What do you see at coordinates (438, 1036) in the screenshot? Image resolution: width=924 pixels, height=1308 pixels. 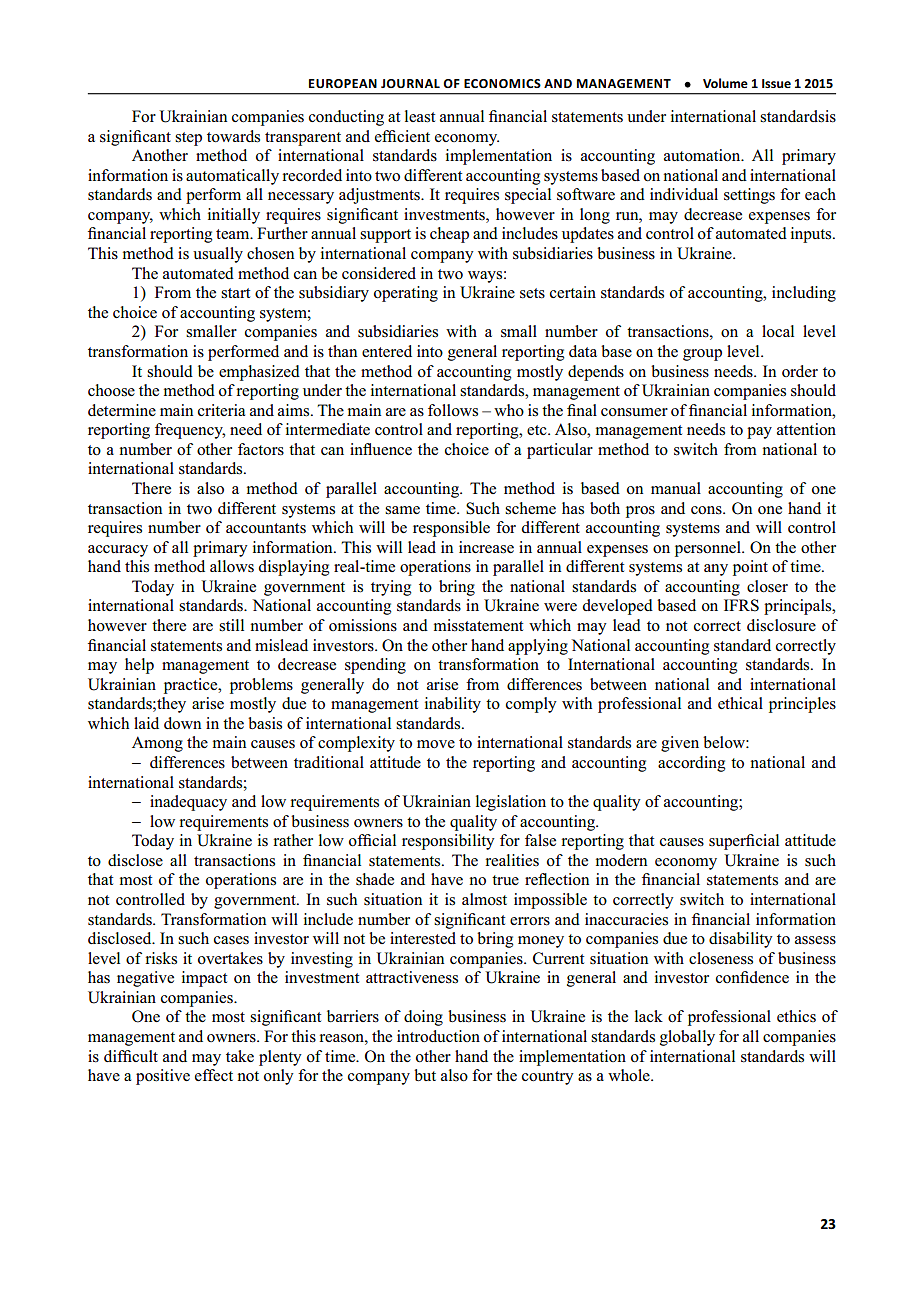 I see `introduction` at bounding box center [438, 1036].
